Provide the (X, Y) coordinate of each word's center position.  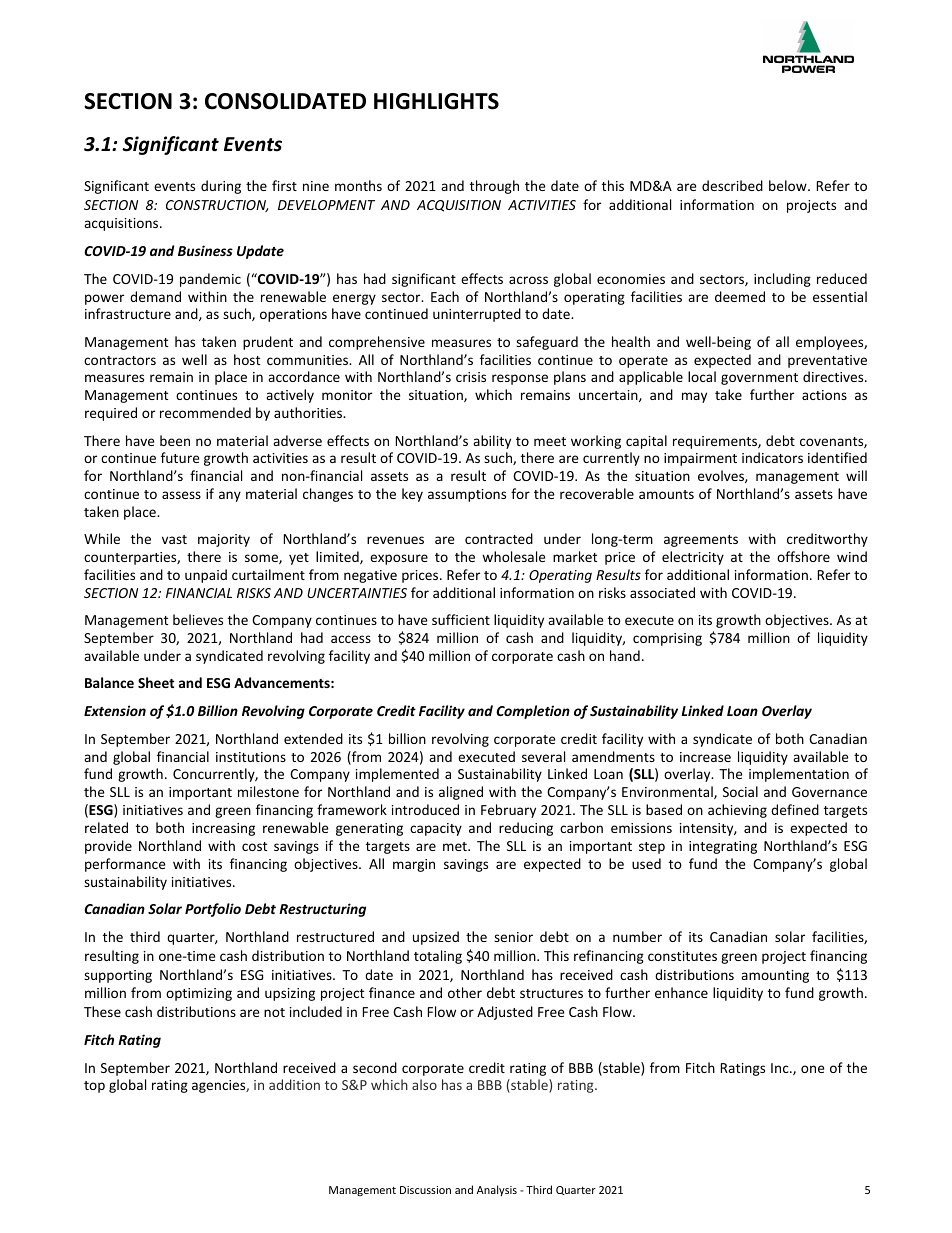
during (221, 187)
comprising (667, 639)
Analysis (497, 1190)
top (94, 1087)
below (789, 185)
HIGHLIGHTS (436, 101)
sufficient (461, 619)
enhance (681, 992)
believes (198, 619)
